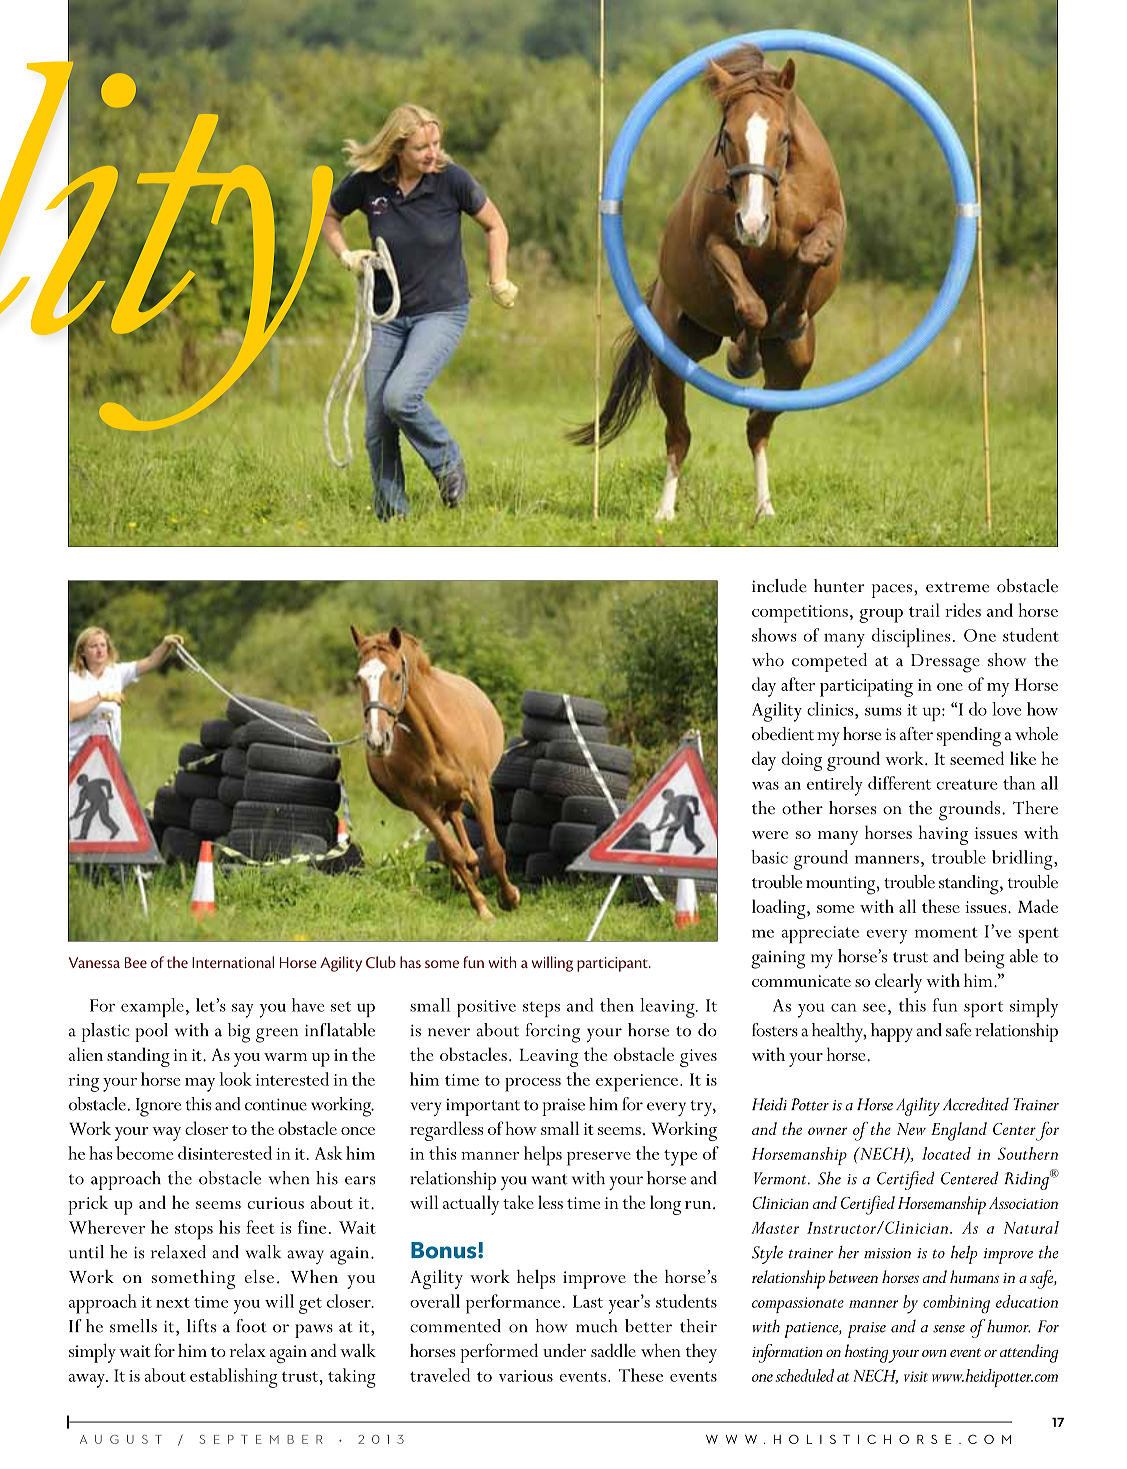  I want to click on Accredited, so click(976, 1104).
